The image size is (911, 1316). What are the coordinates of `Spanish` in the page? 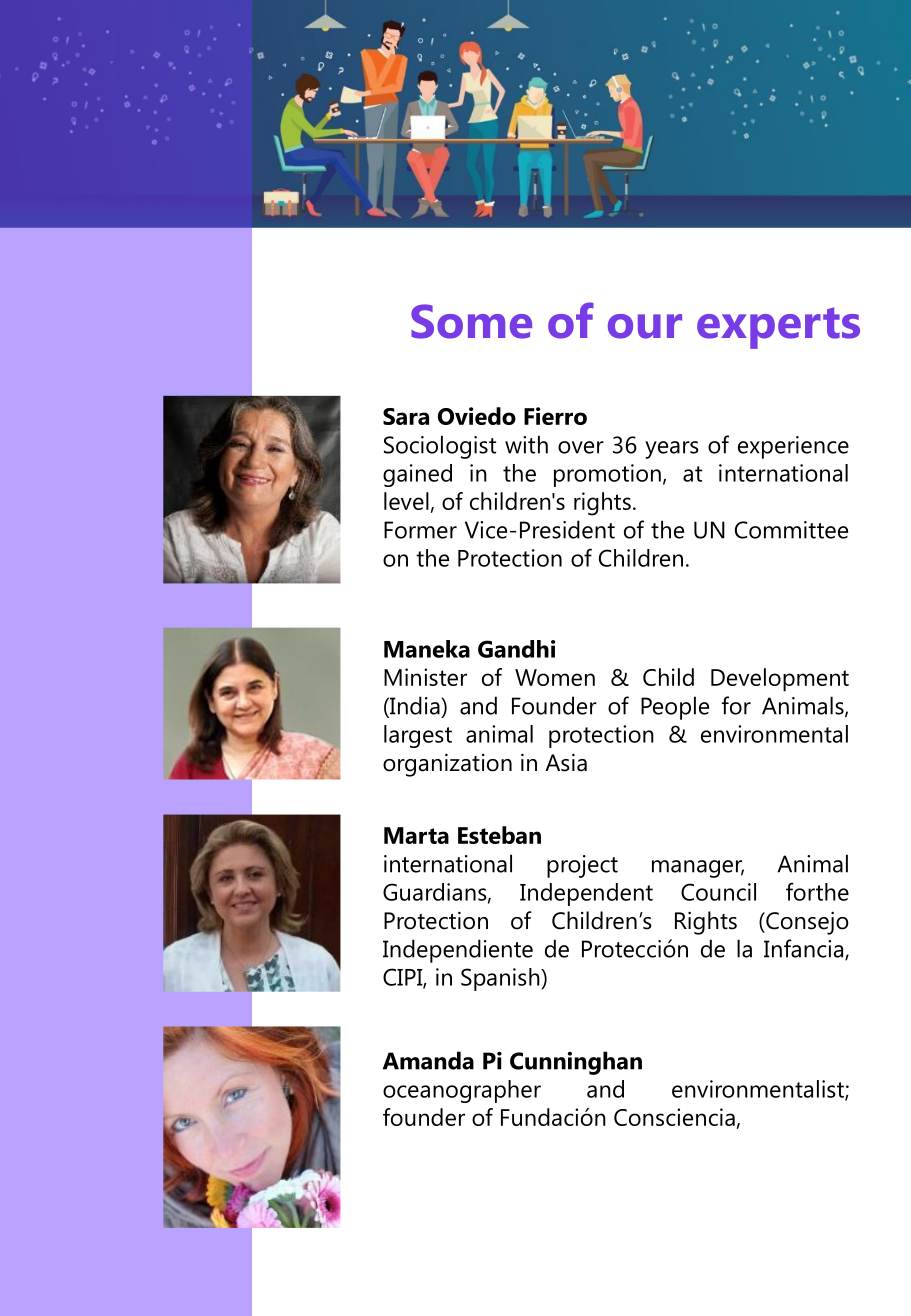 It's located at (501, 979).
